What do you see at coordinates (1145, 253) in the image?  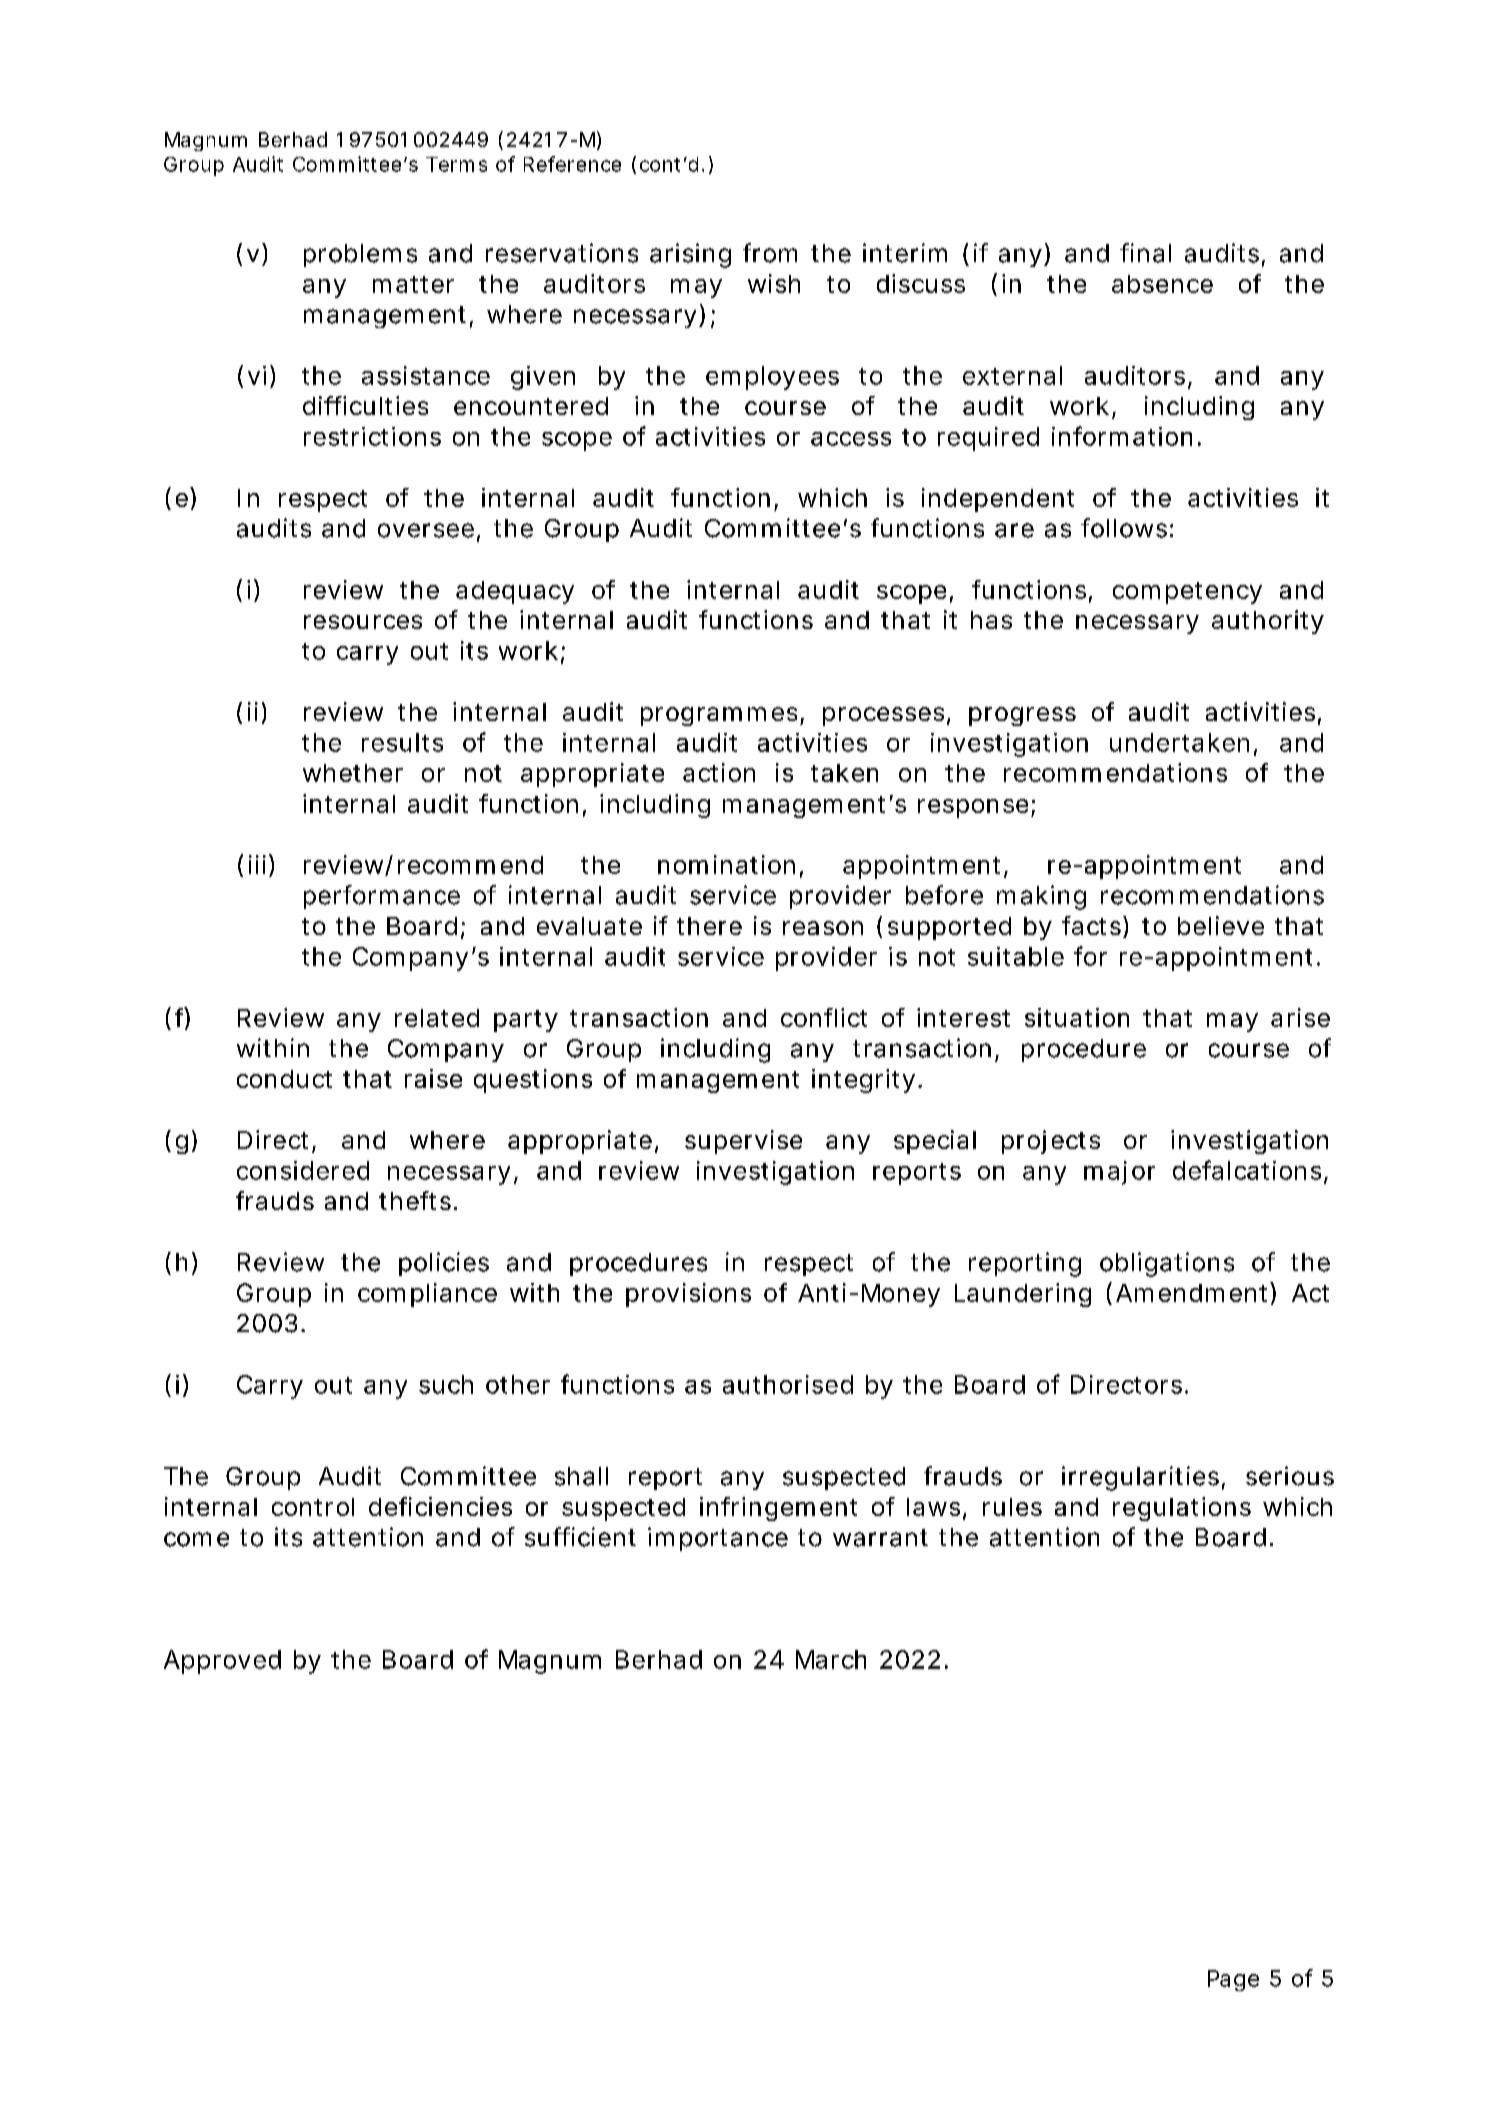 I see `final` at bounding box center [1145, 253].
